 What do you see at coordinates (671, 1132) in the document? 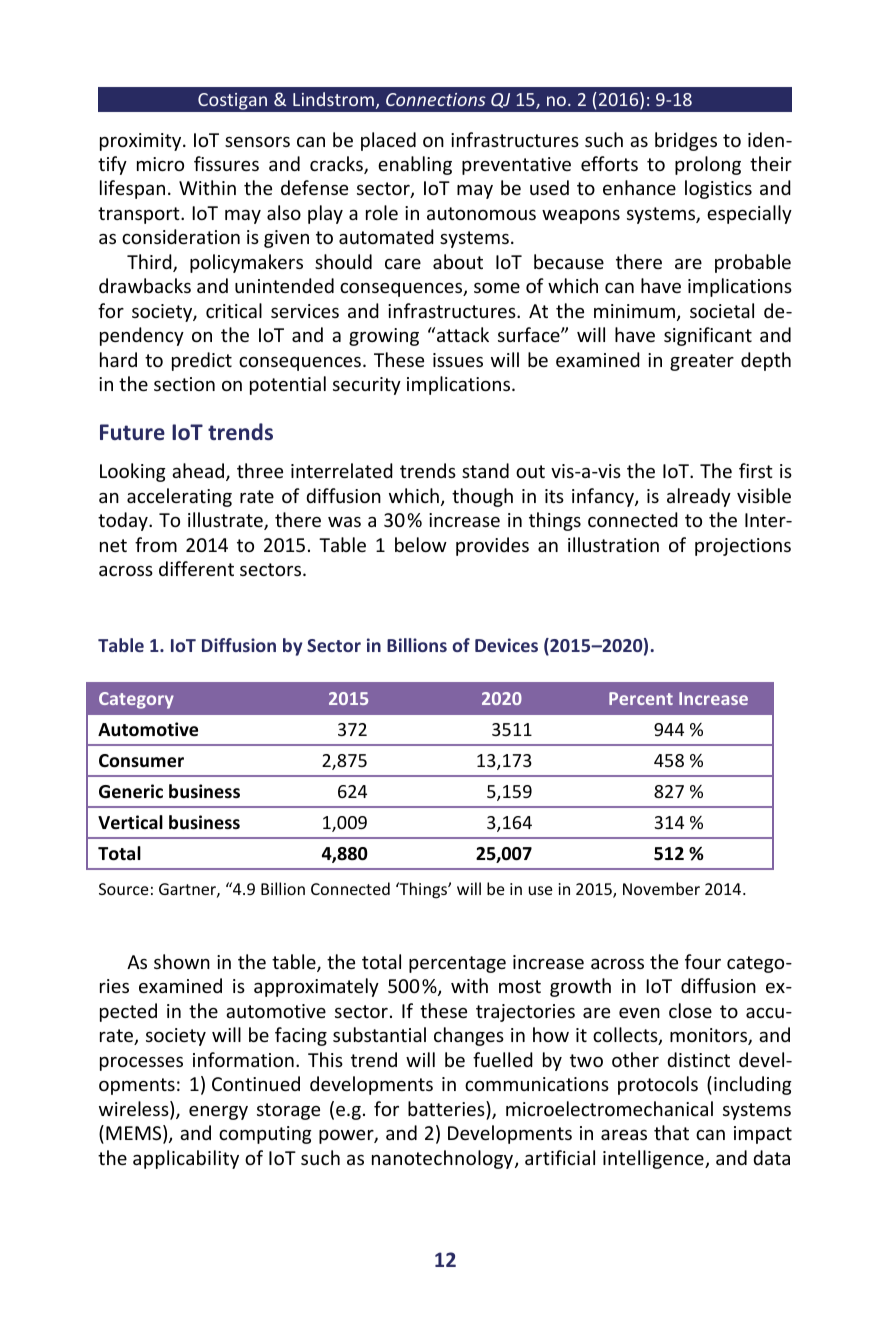
I see `that` at bounding box center [671, 1132].
